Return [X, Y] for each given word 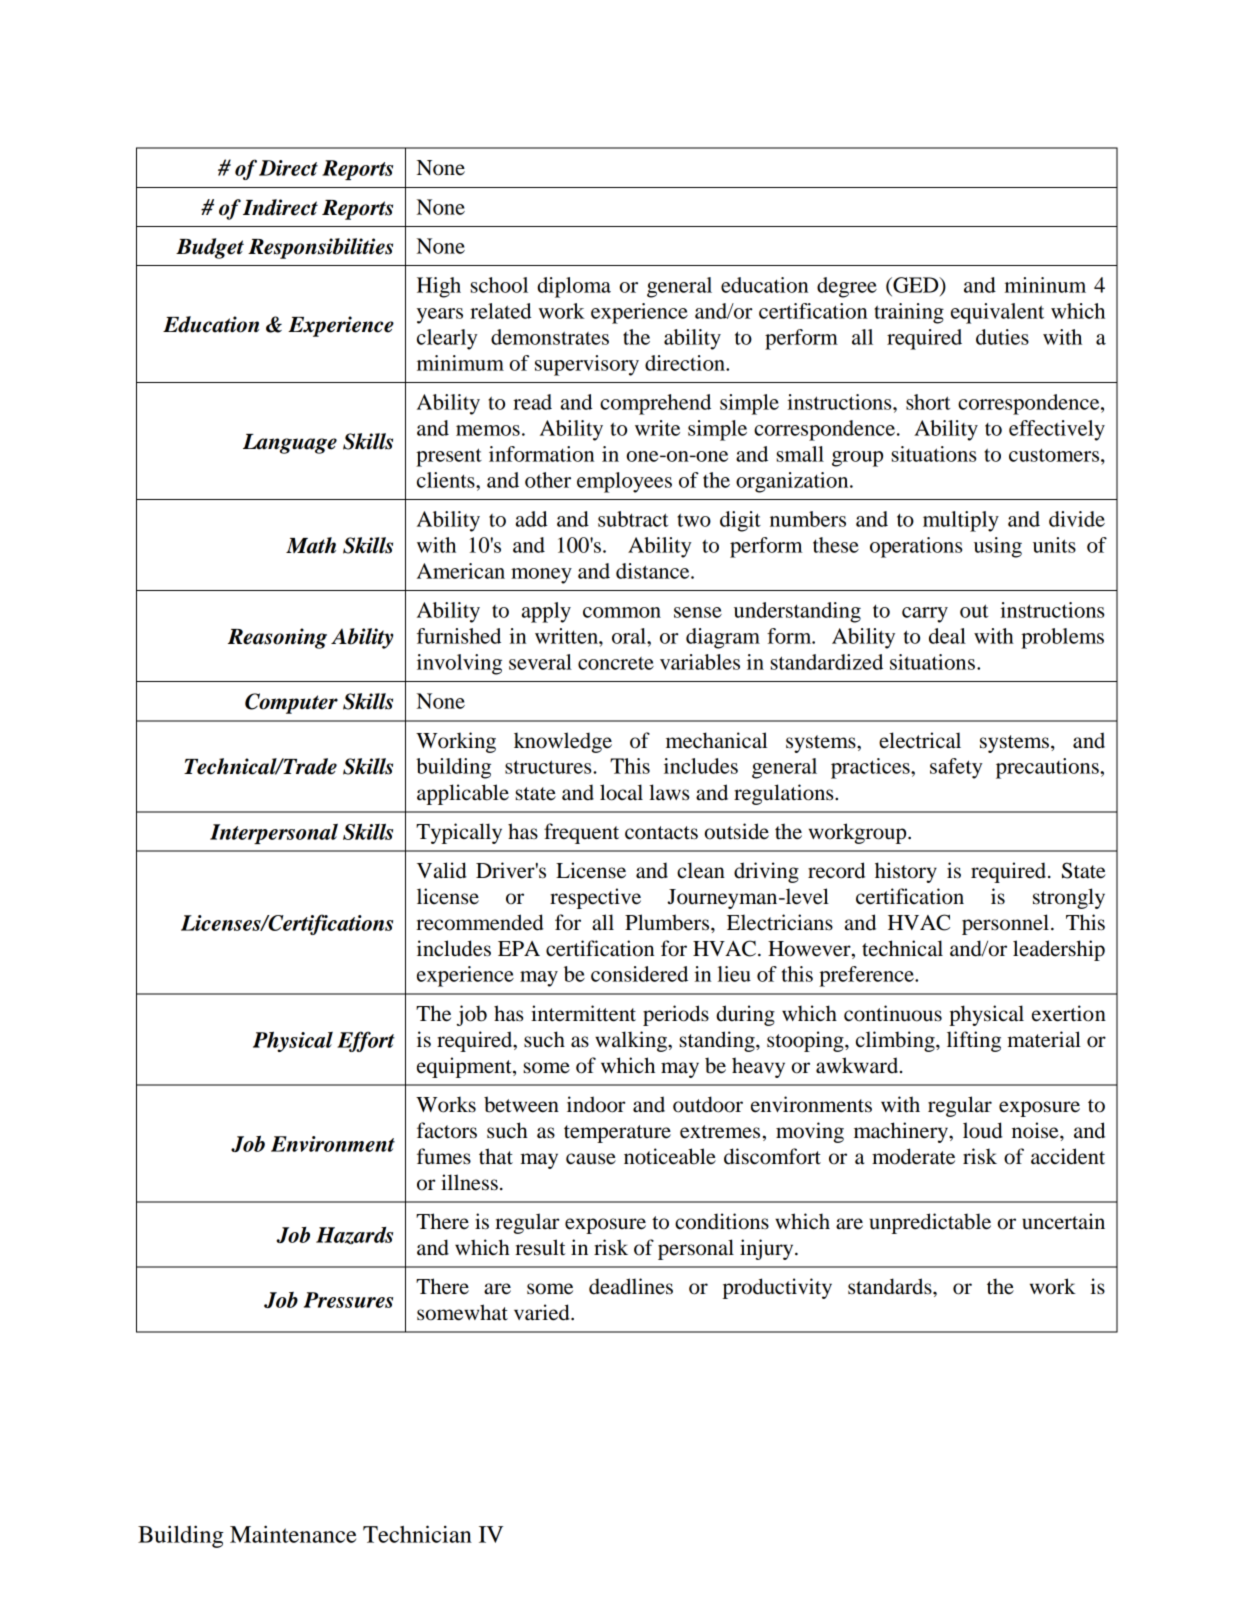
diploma [574, 287]
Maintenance [293, 1534]
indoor [596, 1104]
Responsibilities [320, 248]
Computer [291, 703]
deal [947, 636]
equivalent [997, 313]
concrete [616, 663]
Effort [366, 1041]
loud [983, 1130]
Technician [417, 1534]
